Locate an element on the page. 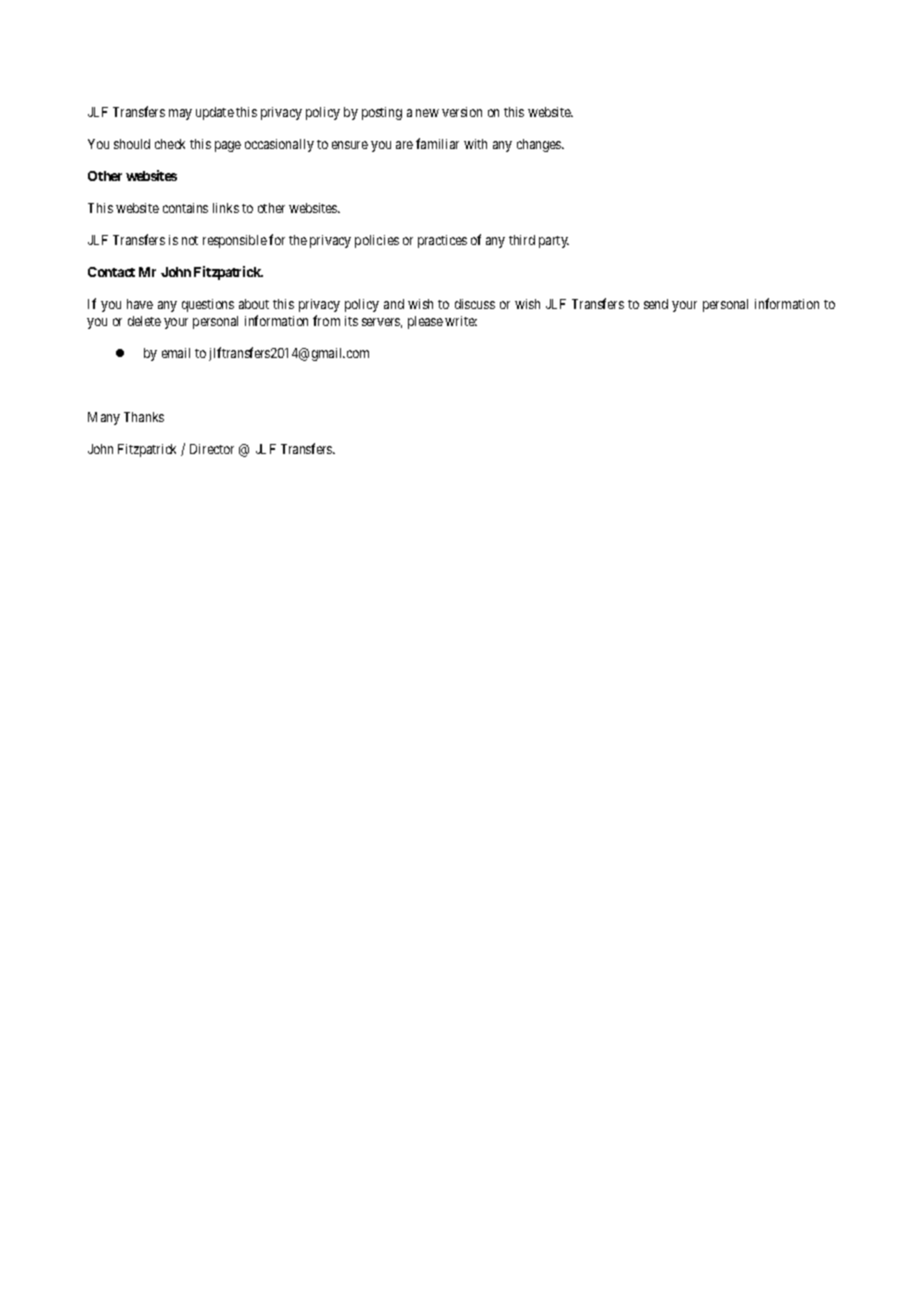 The width and height of the document is (924, 1307). its is located at coordinates (351, 321).
